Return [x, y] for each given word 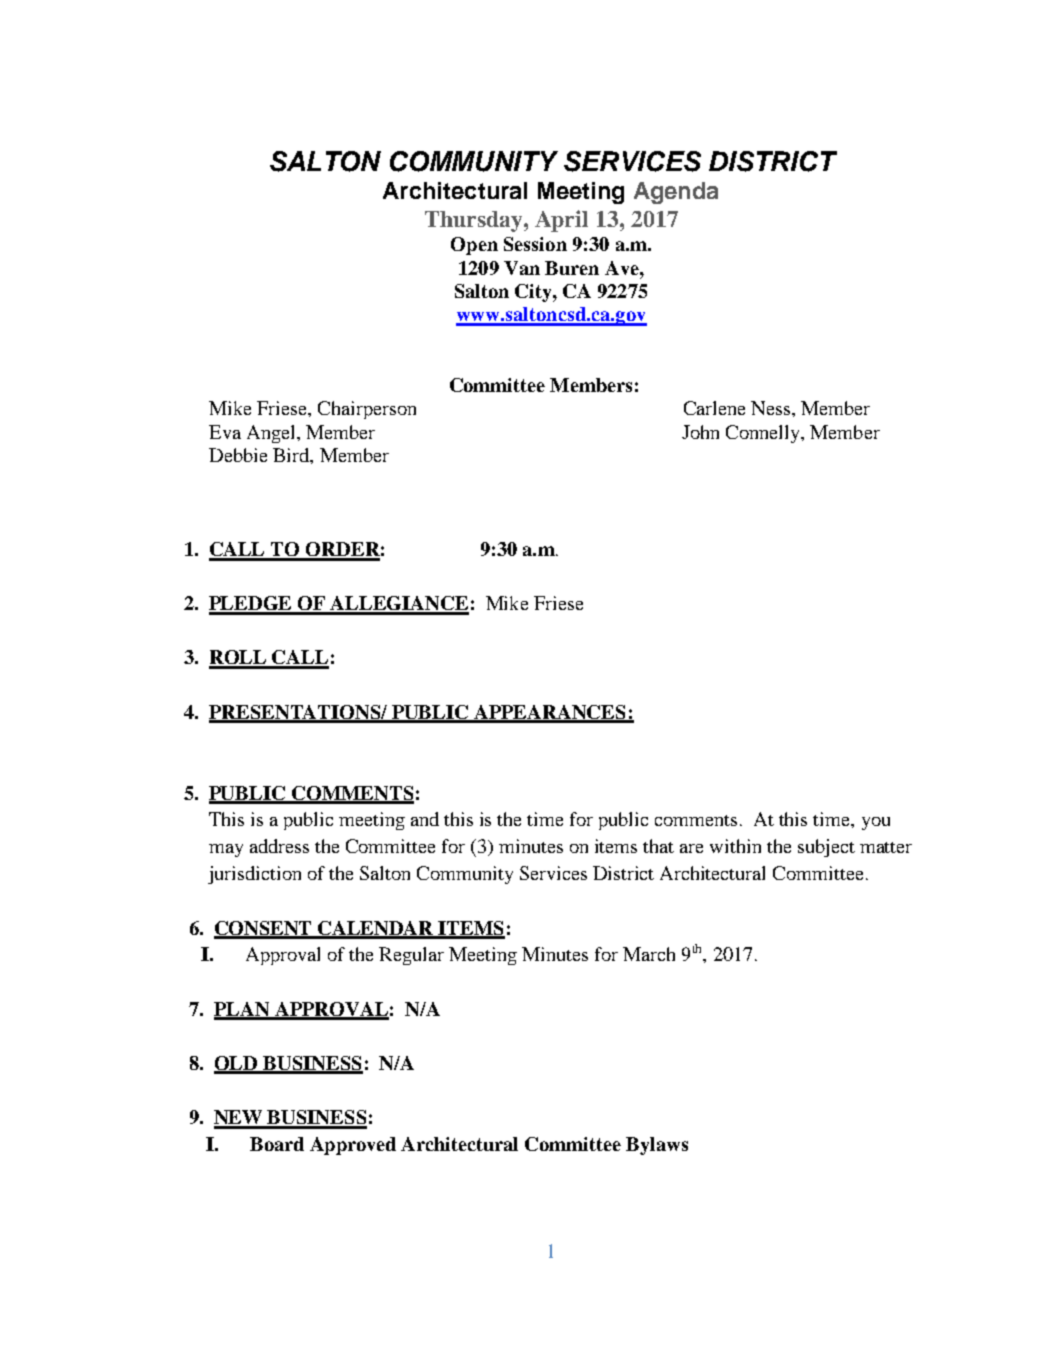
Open [474, 246]
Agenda [676, 193]
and [425, 819]
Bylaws [657, 1146]
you [876, 823]
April [561, 221]
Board [277, 1144]
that [658, 846]
